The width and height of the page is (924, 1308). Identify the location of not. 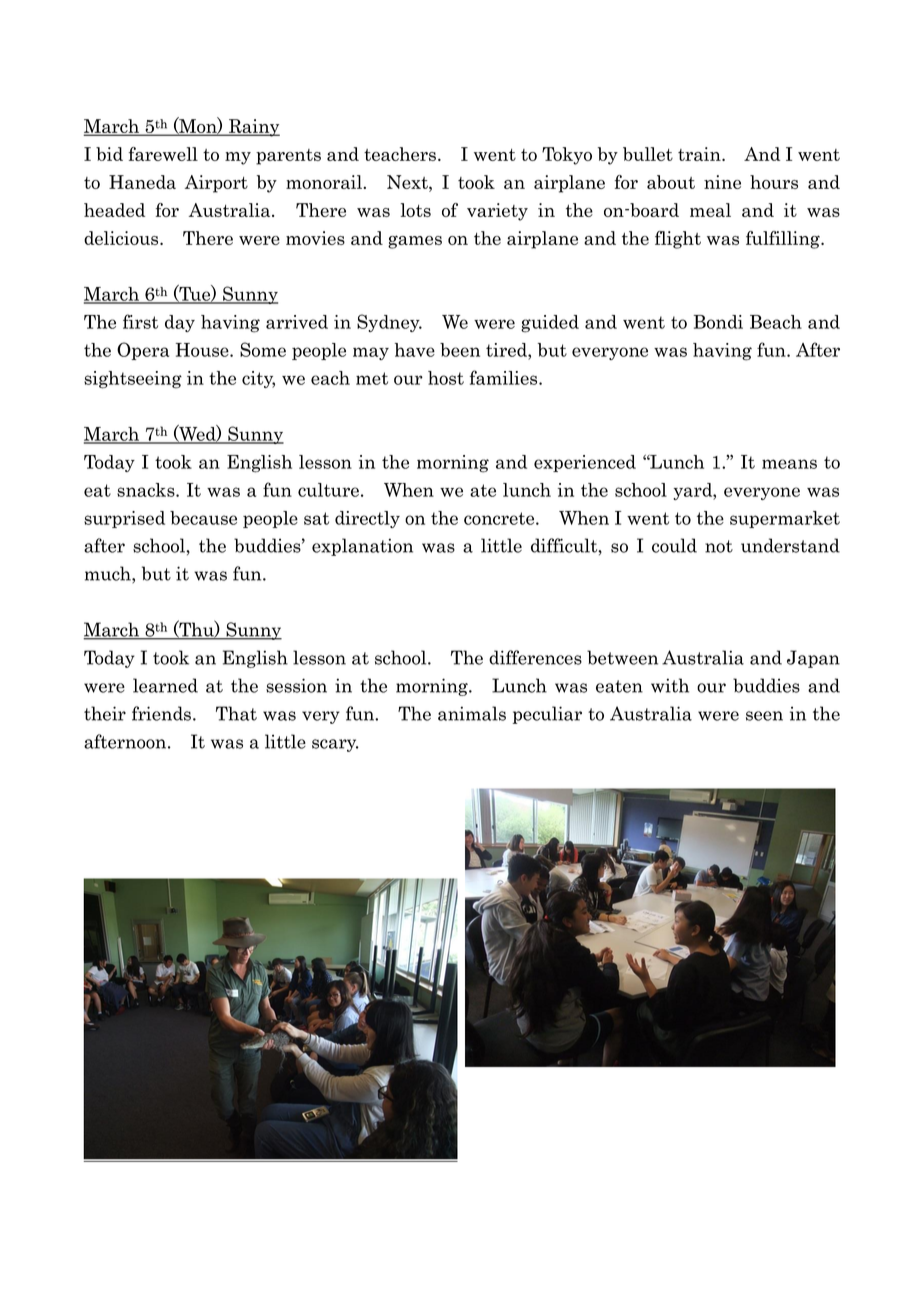
(719, 546).
